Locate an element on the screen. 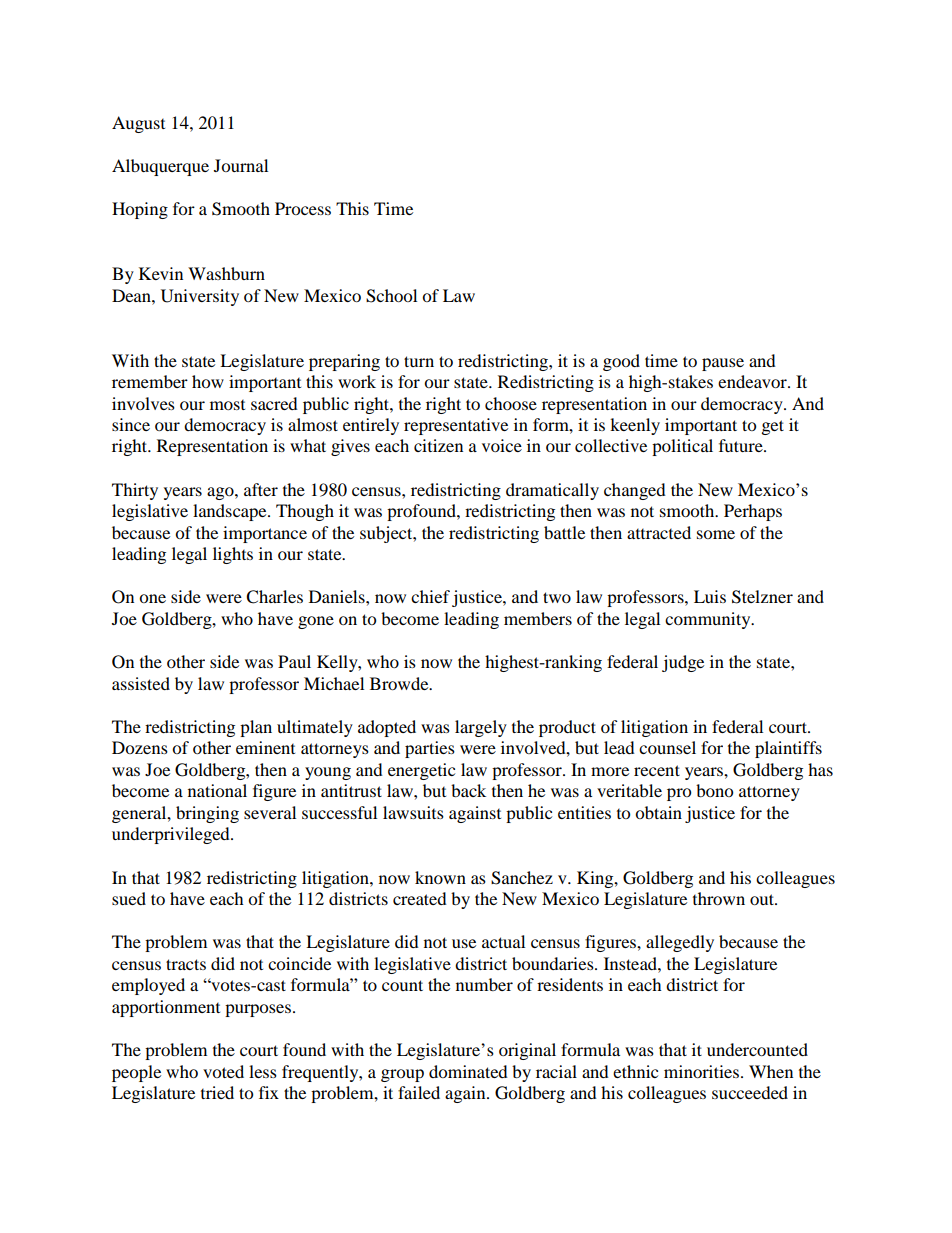 The image size is (952, 1233). future is located at coordinates (742, 445).
